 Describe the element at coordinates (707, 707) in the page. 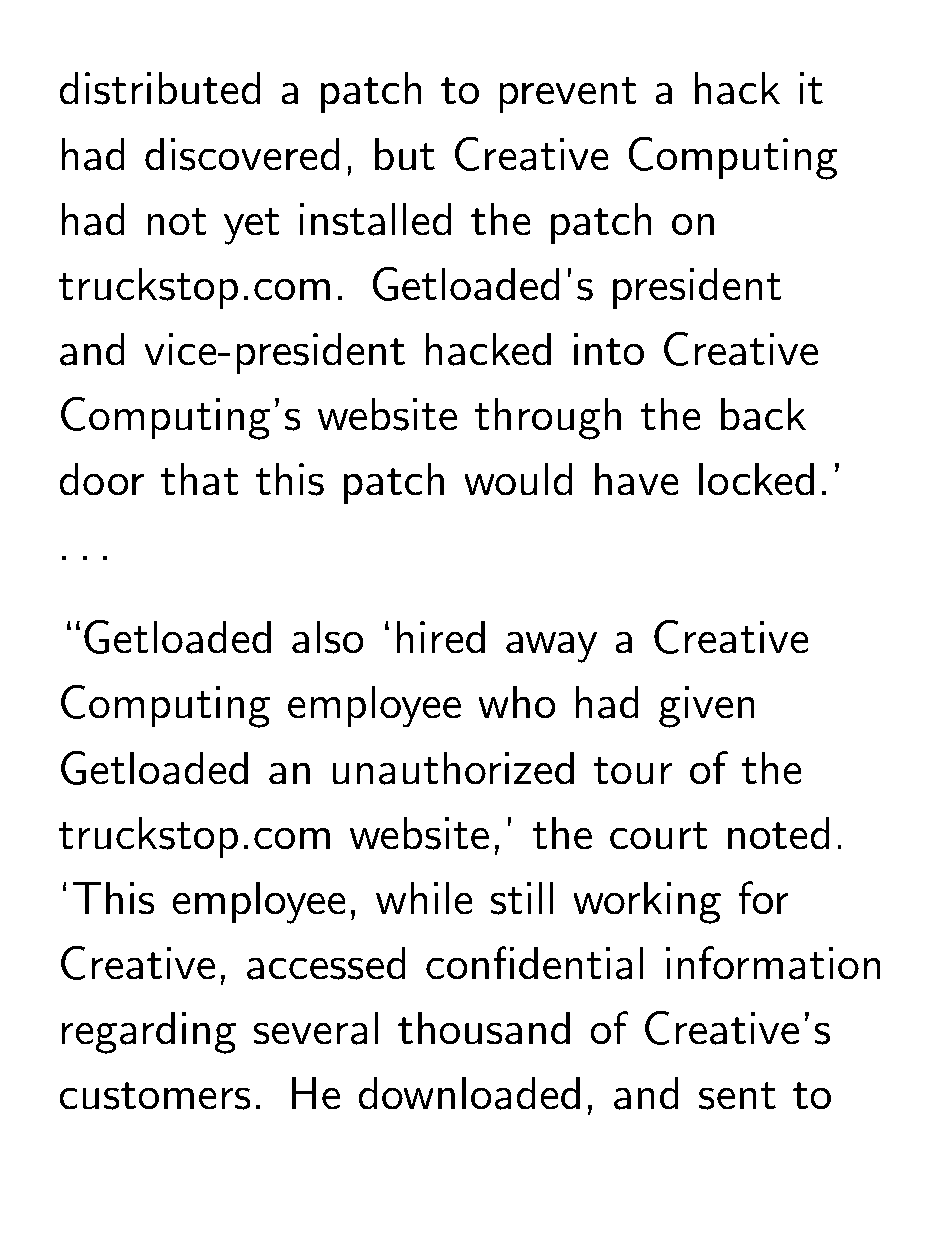

I see `given` at that location.
